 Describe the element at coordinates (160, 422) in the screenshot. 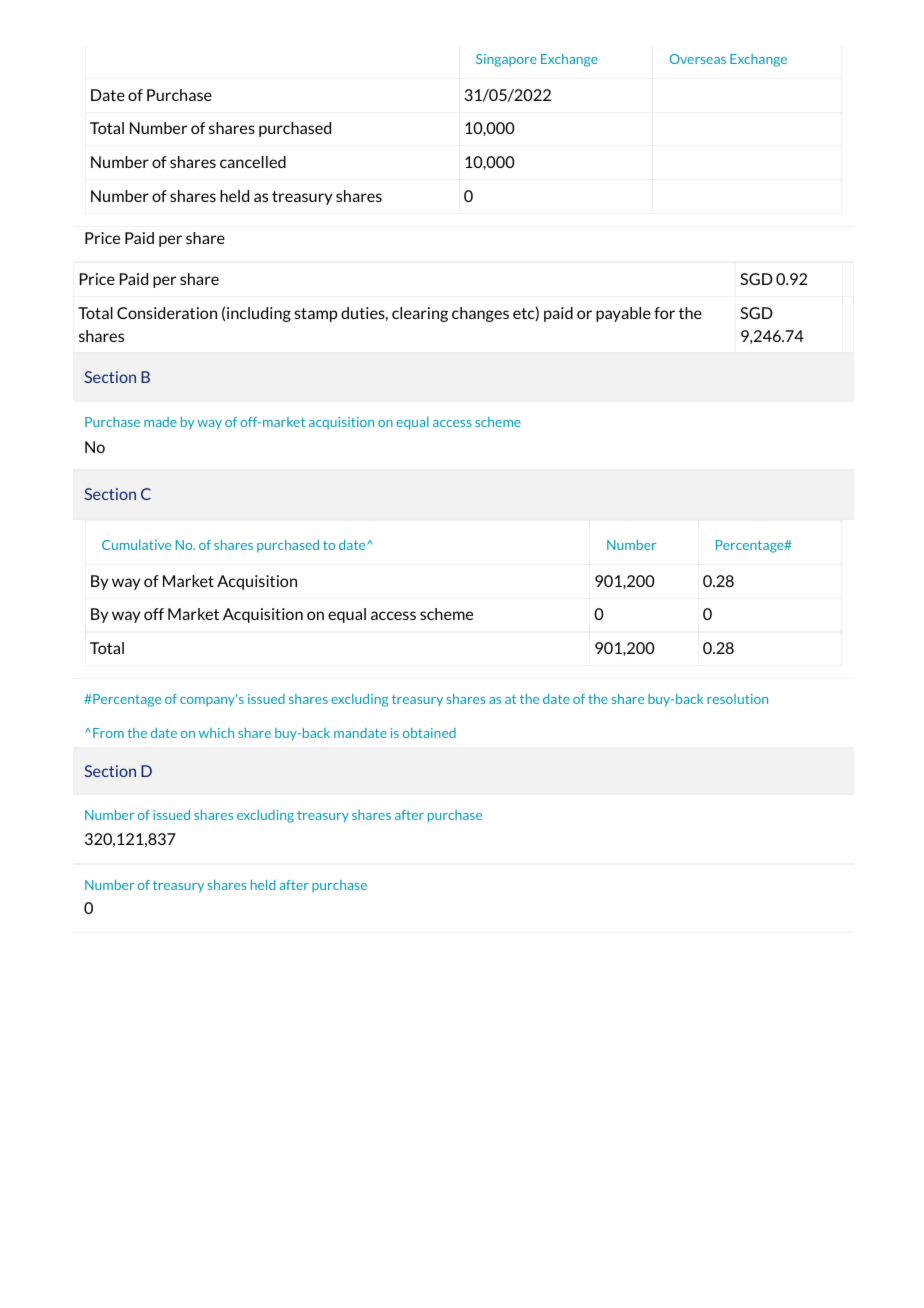

I see `made` at that location.
